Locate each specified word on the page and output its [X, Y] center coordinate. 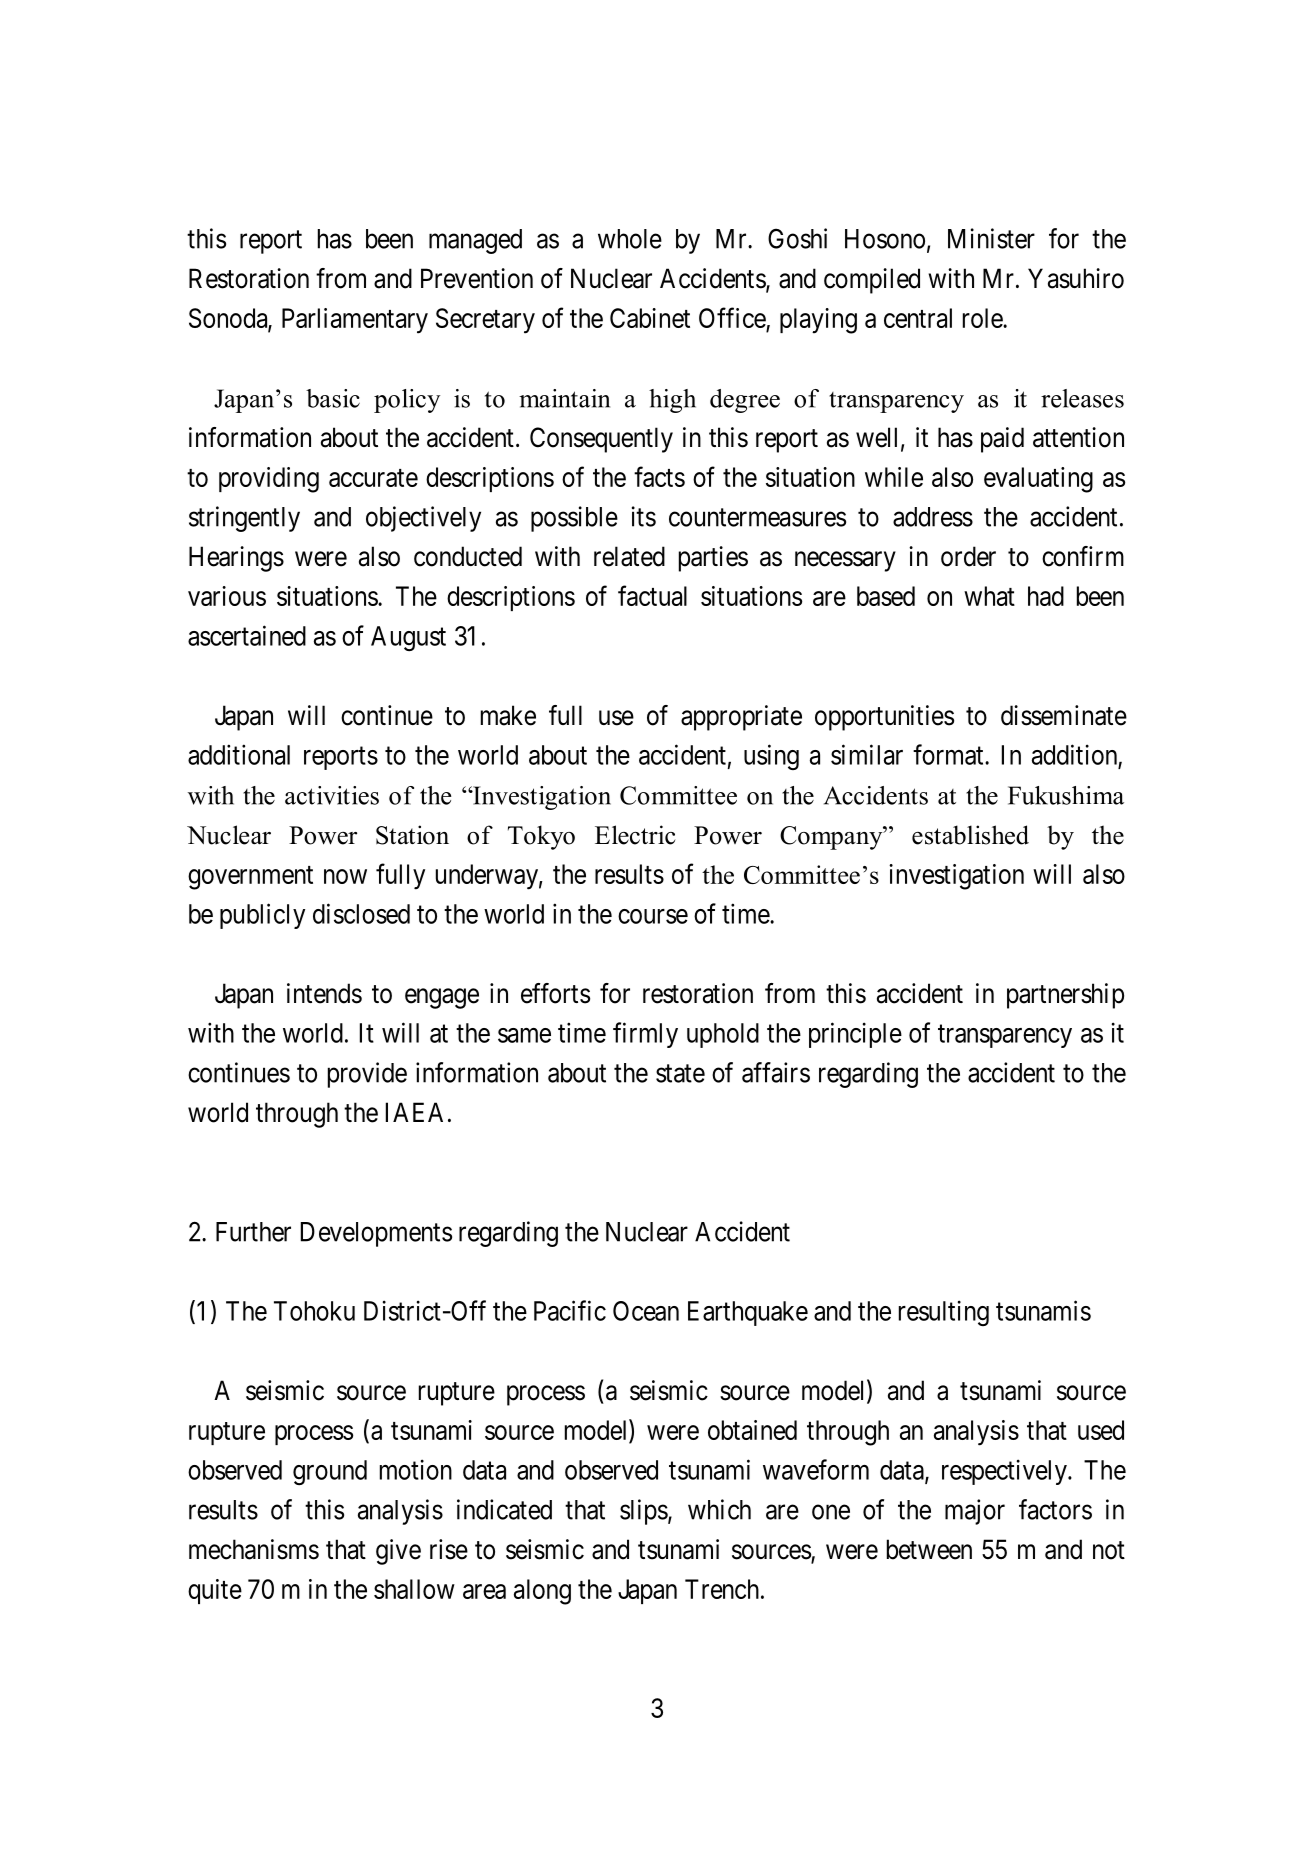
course [653, 916]
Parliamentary [355, 321]
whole [630, 239]
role [983, 318]
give [398, 1552]
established [970, 835]
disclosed [361, 913]
